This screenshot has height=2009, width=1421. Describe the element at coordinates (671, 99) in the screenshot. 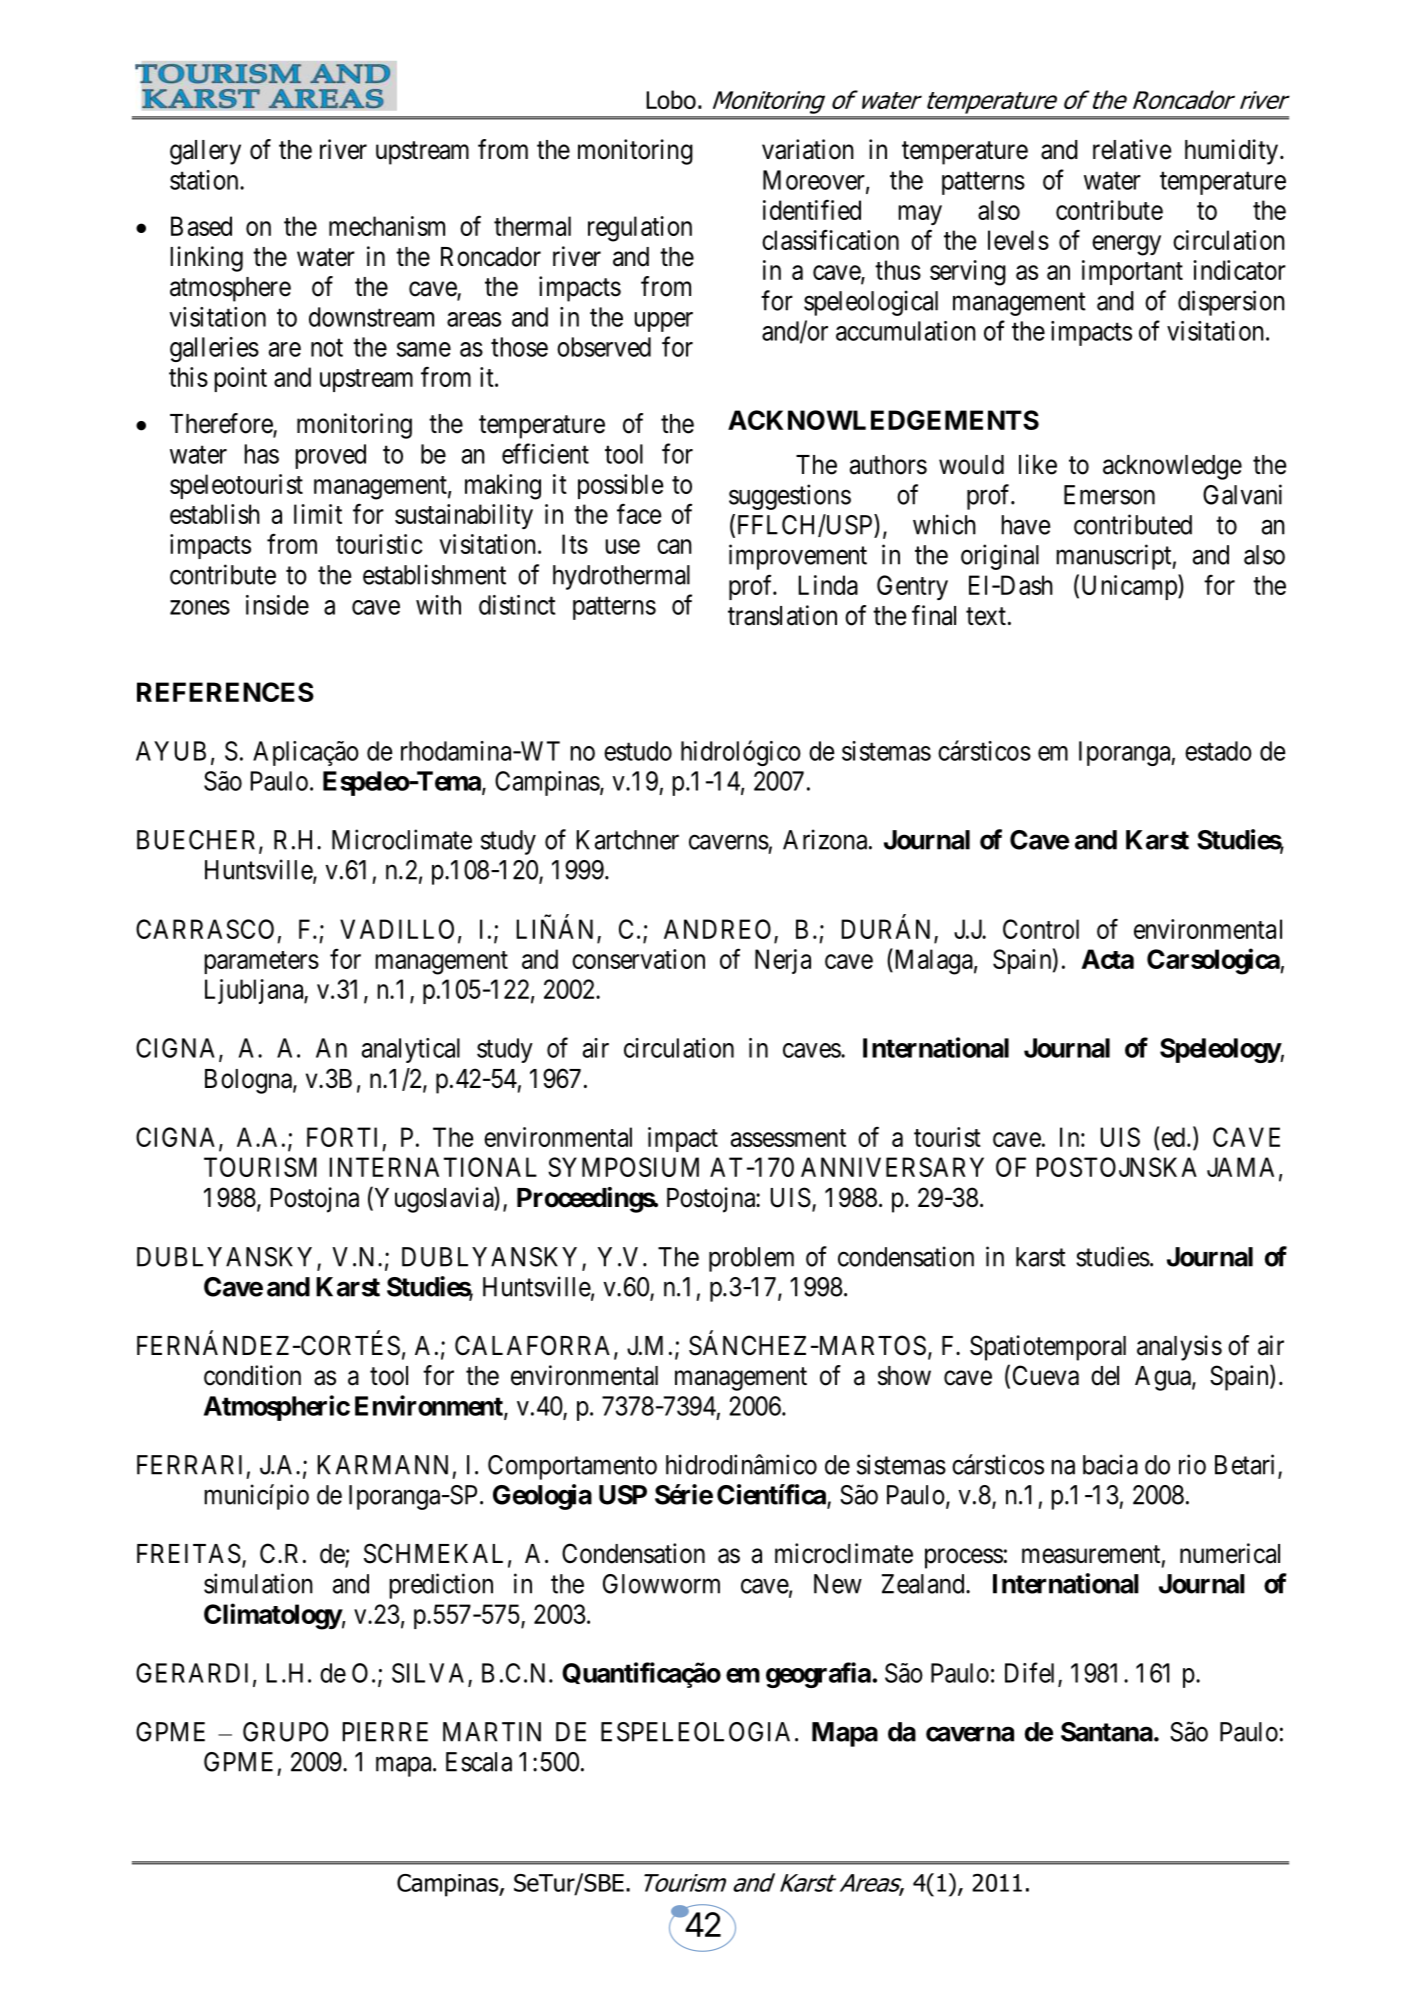

I see `Lobo` at that location.
